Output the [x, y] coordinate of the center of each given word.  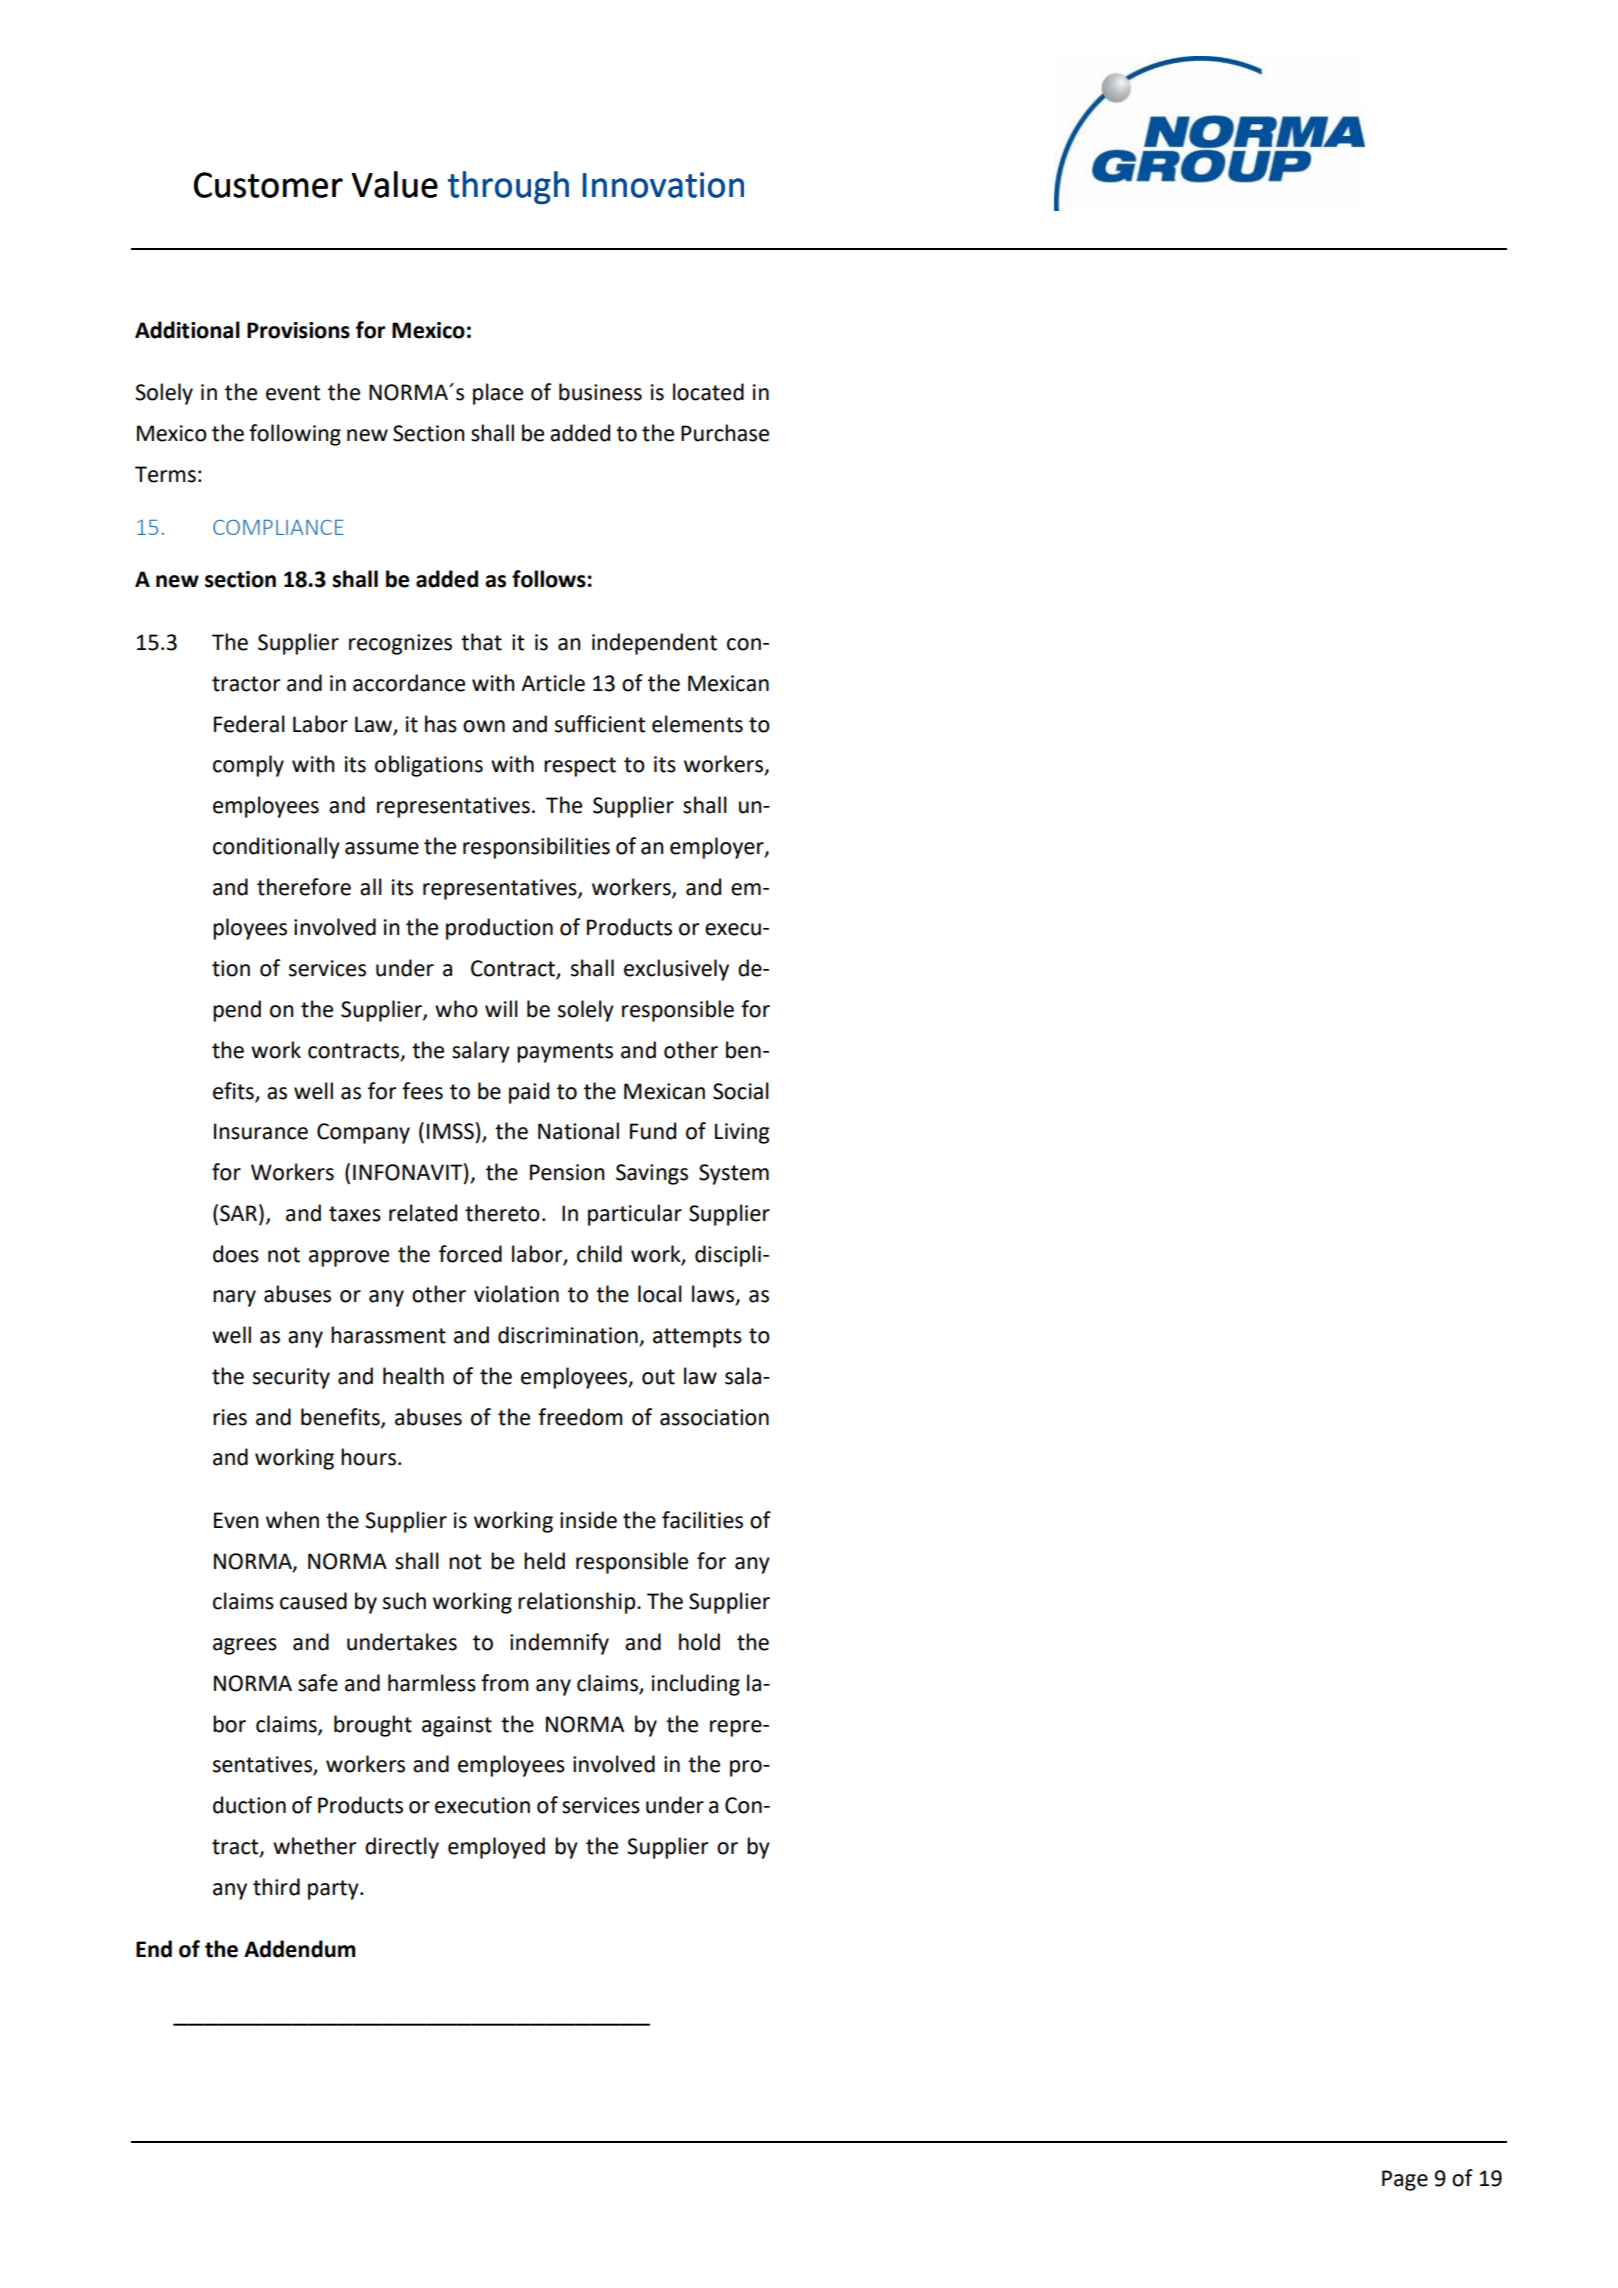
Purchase [725, 433]
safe [318, 1683]
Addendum [300, 1949]
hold [699, 1642]
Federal [249, 724]
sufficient [600, 724]
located [708, 392]
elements [697, 724]
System [734, 1174]
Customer [268, 185]
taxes [355, 1214]
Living [742, 1133]
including [696, 1685]
